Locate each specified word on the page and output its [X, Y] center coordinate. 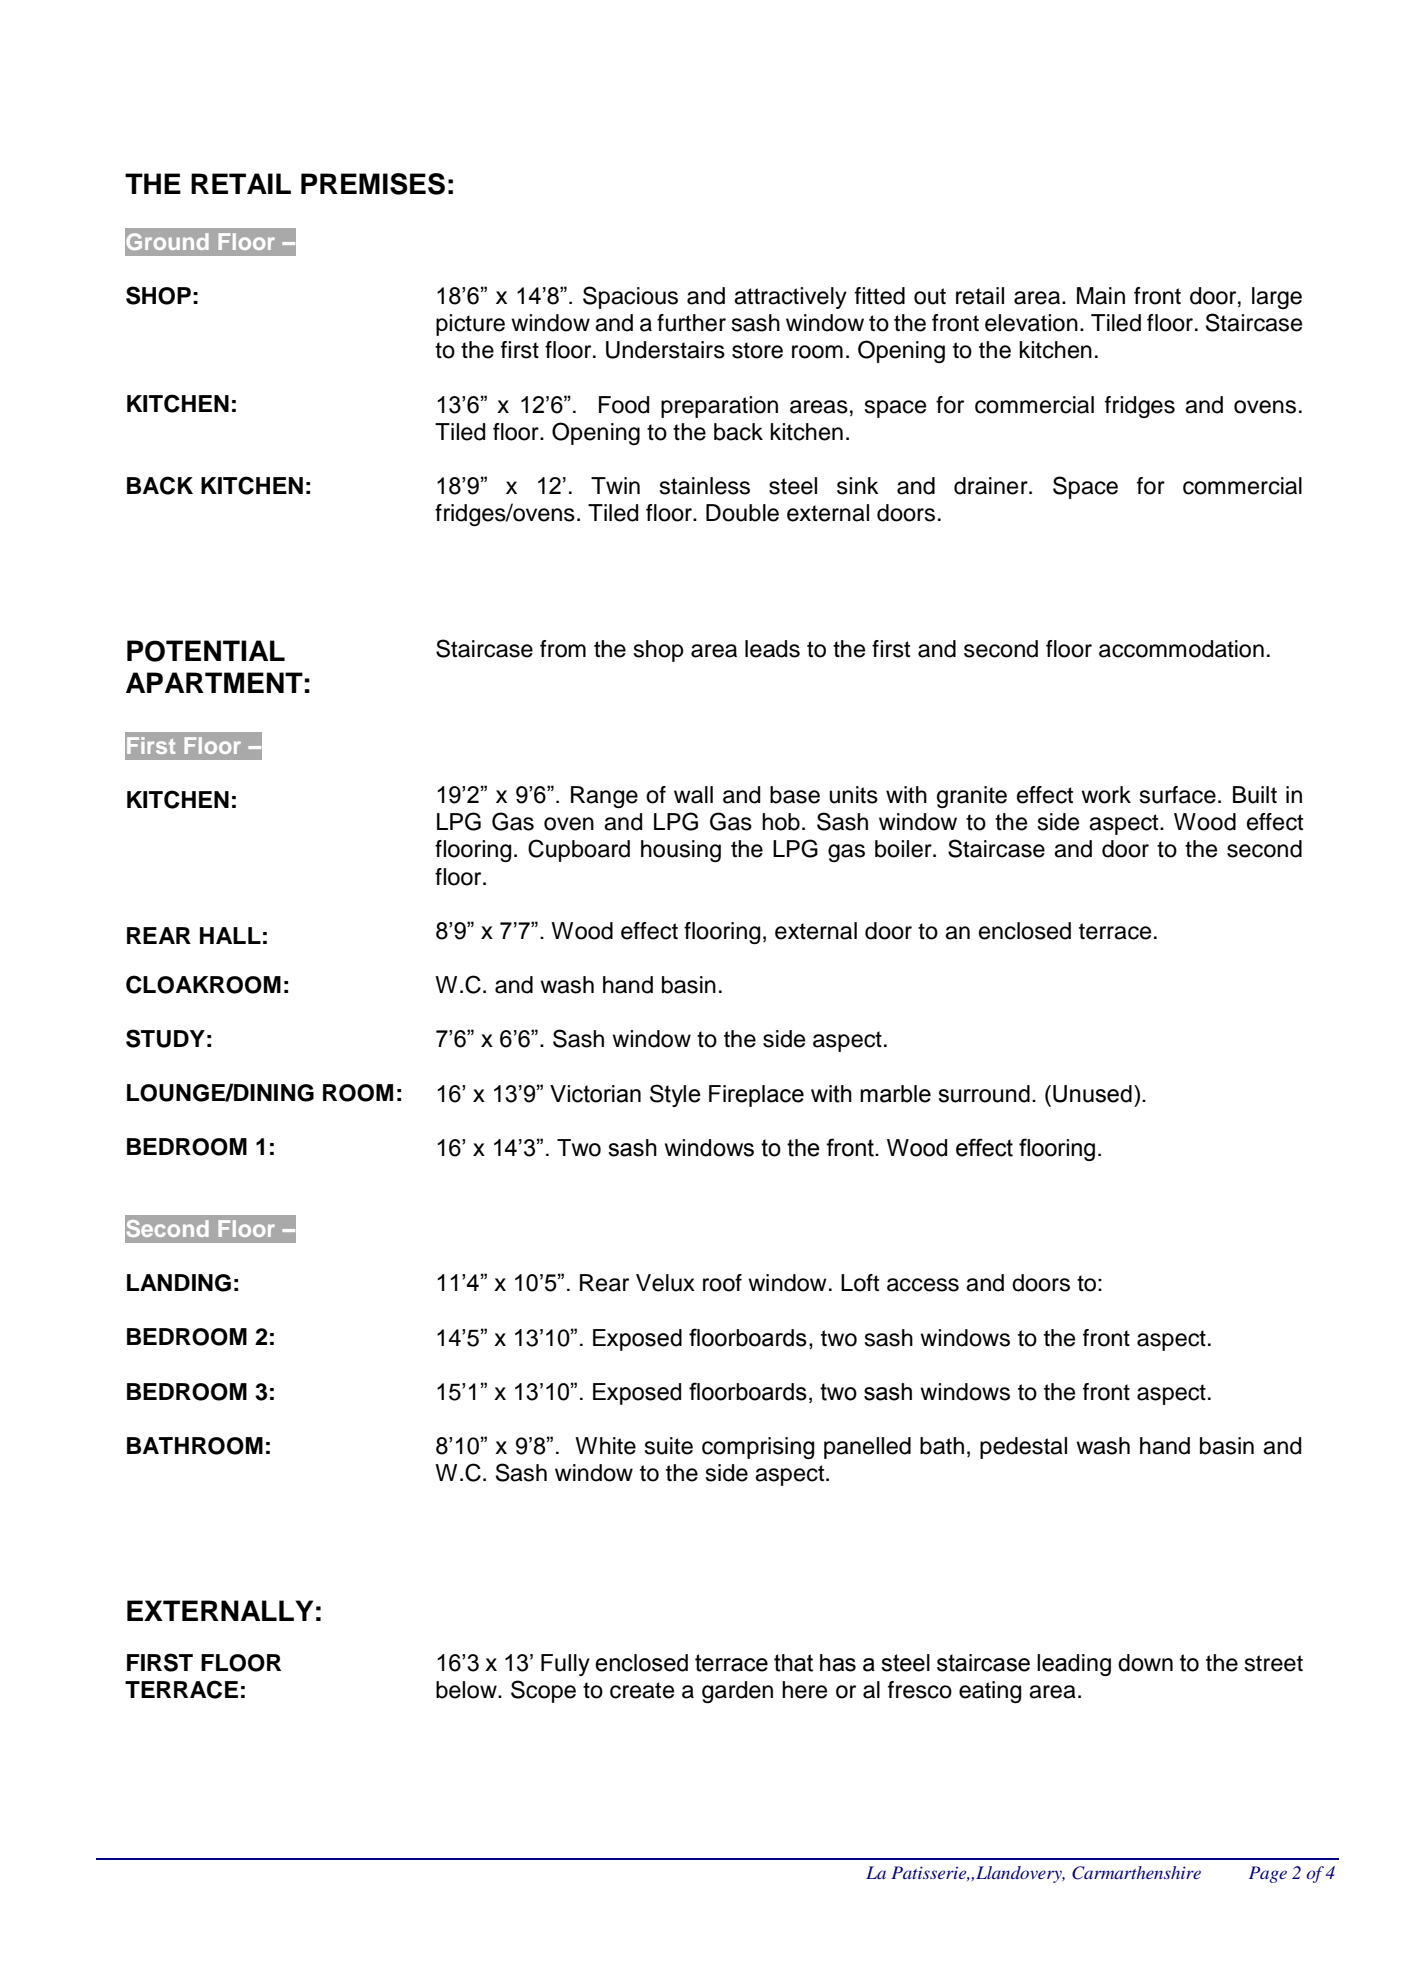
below [467, 1690]
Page [1268, 1874]
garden [737, 1692]
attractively [790, 298]
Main [1101, 296]
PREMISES [373, 184]
